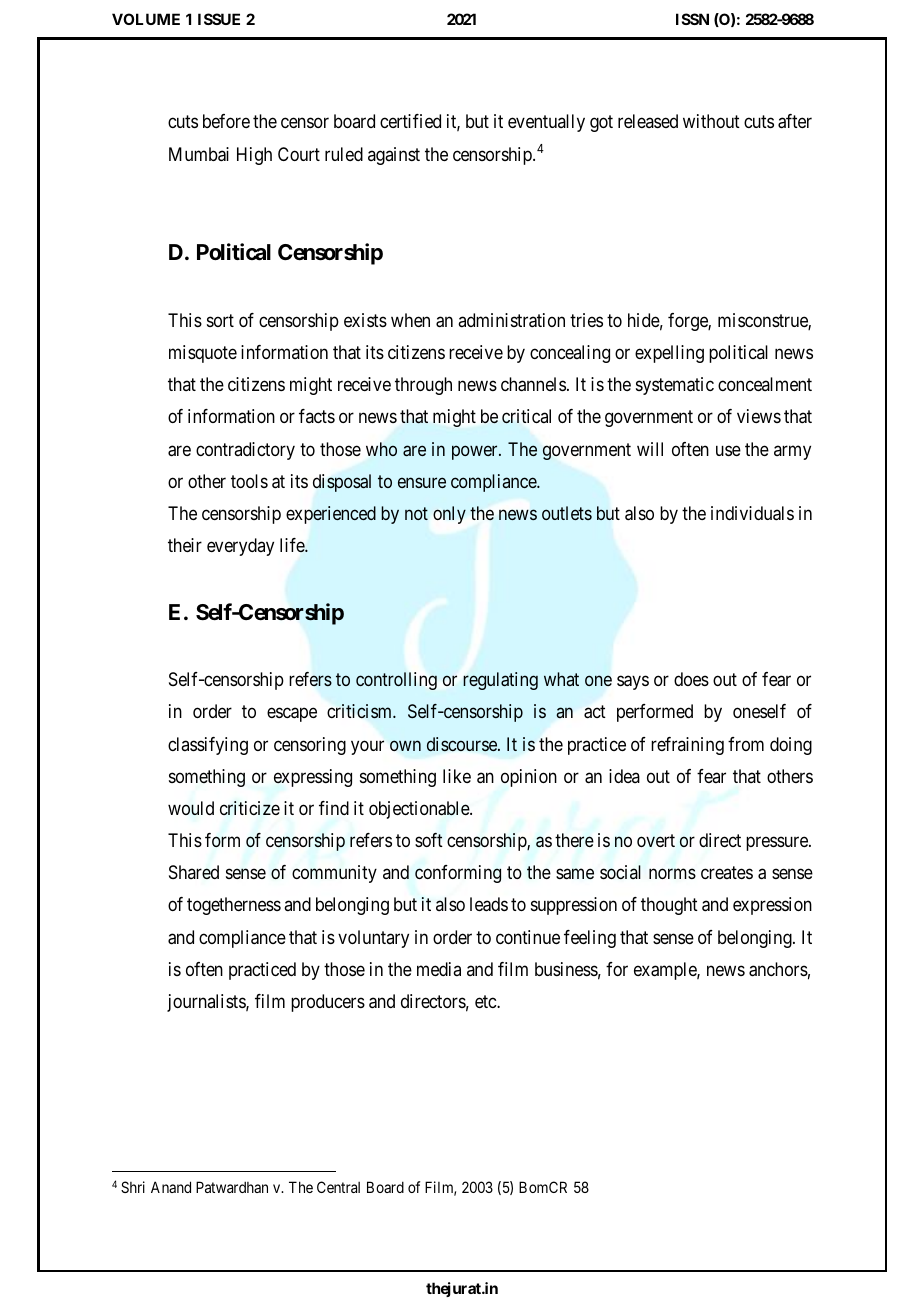  I want to click on creates, so click(727, 873).
